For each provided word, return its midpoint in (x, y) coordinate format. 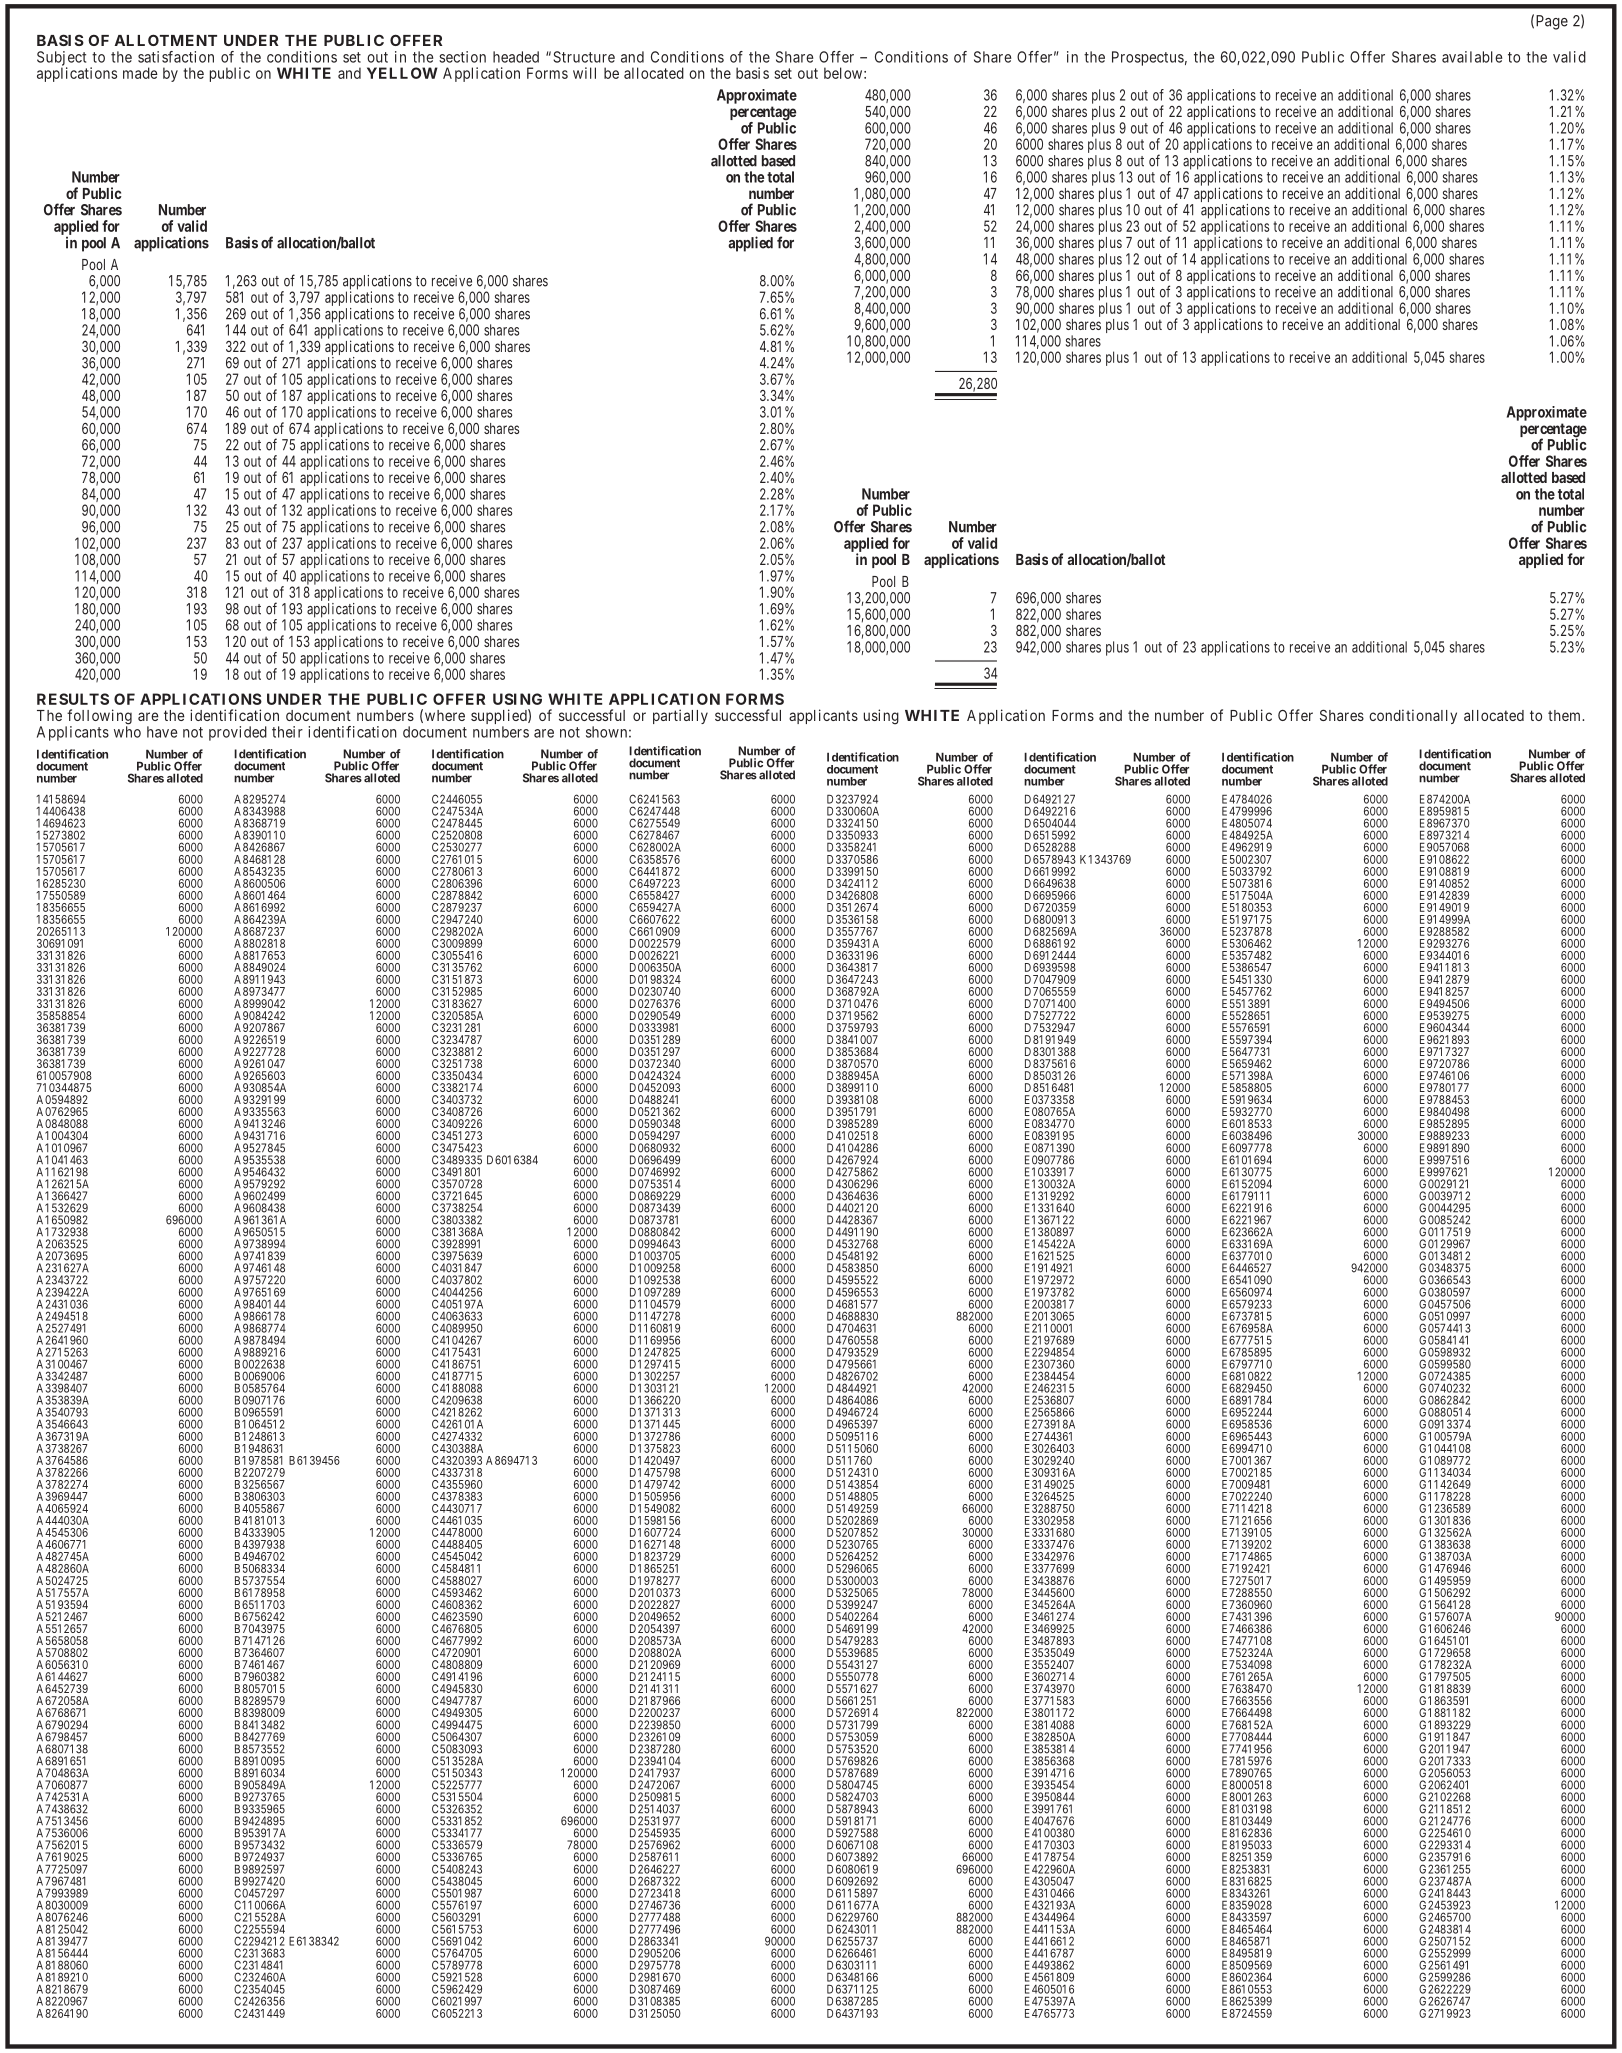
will (584, 73)
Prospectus (1148, 58)
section (462, 57)
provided (238, 733)
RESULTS (73, 699)
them (1565, 715)
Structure (584, 57)
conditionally (1413, 716)
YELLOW (402, 73)
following (98, 718)
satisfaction (176, 57)
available (1472, 57)
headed (516, 57)
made (140, 73)
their (287, 732)
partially (680, 716)
